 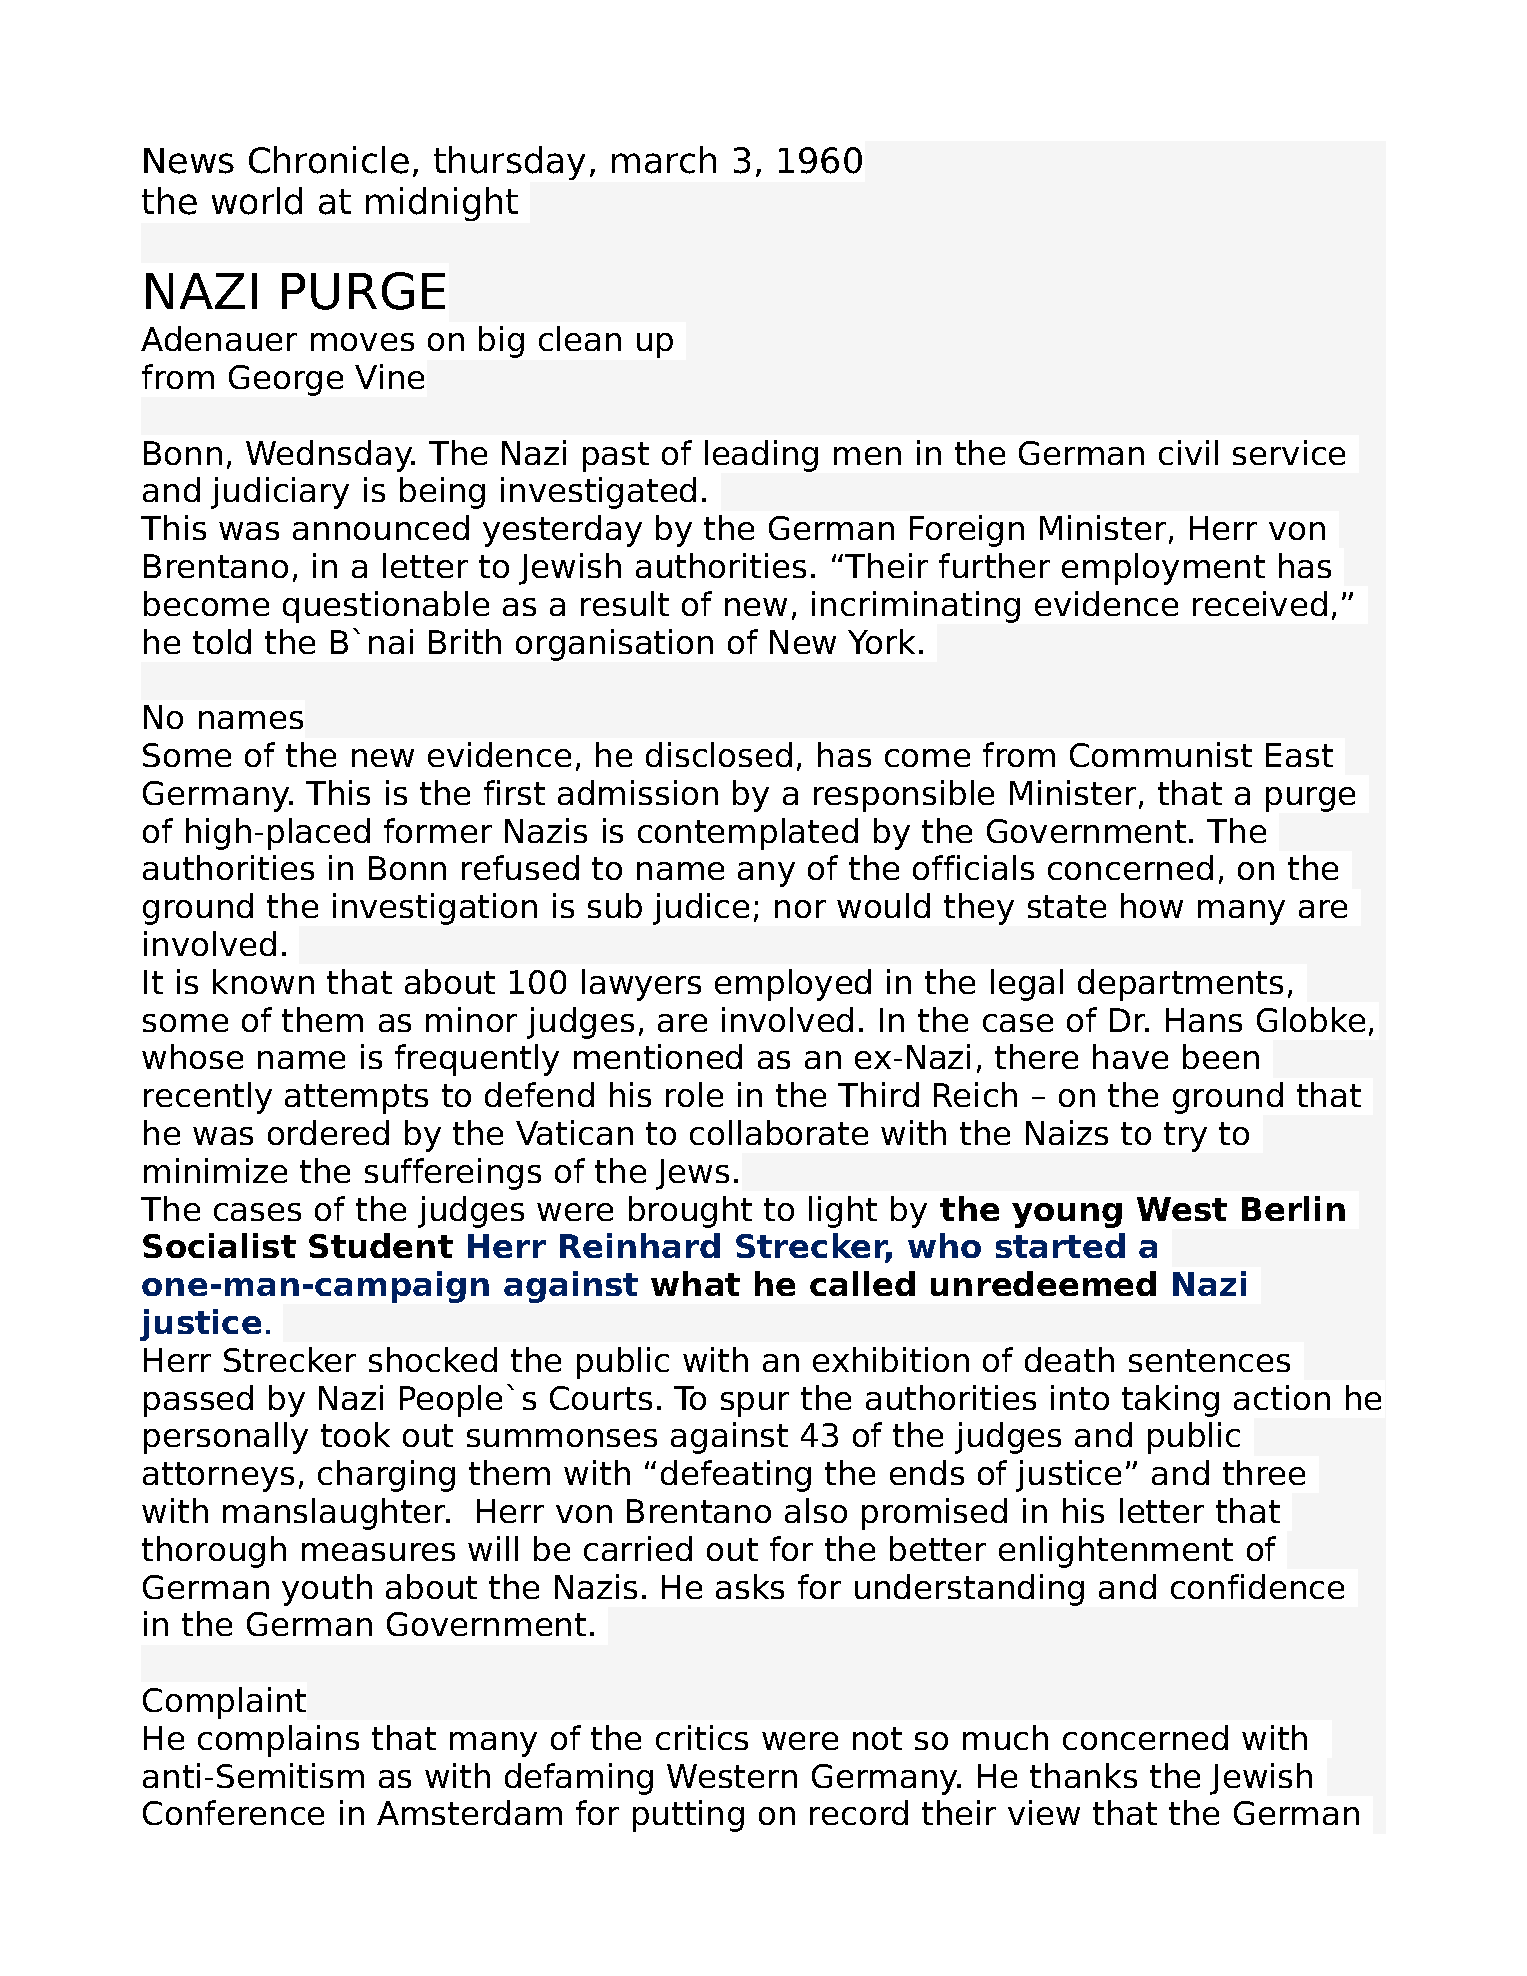 I want to click on complains, so click(x=278, y=1741).
